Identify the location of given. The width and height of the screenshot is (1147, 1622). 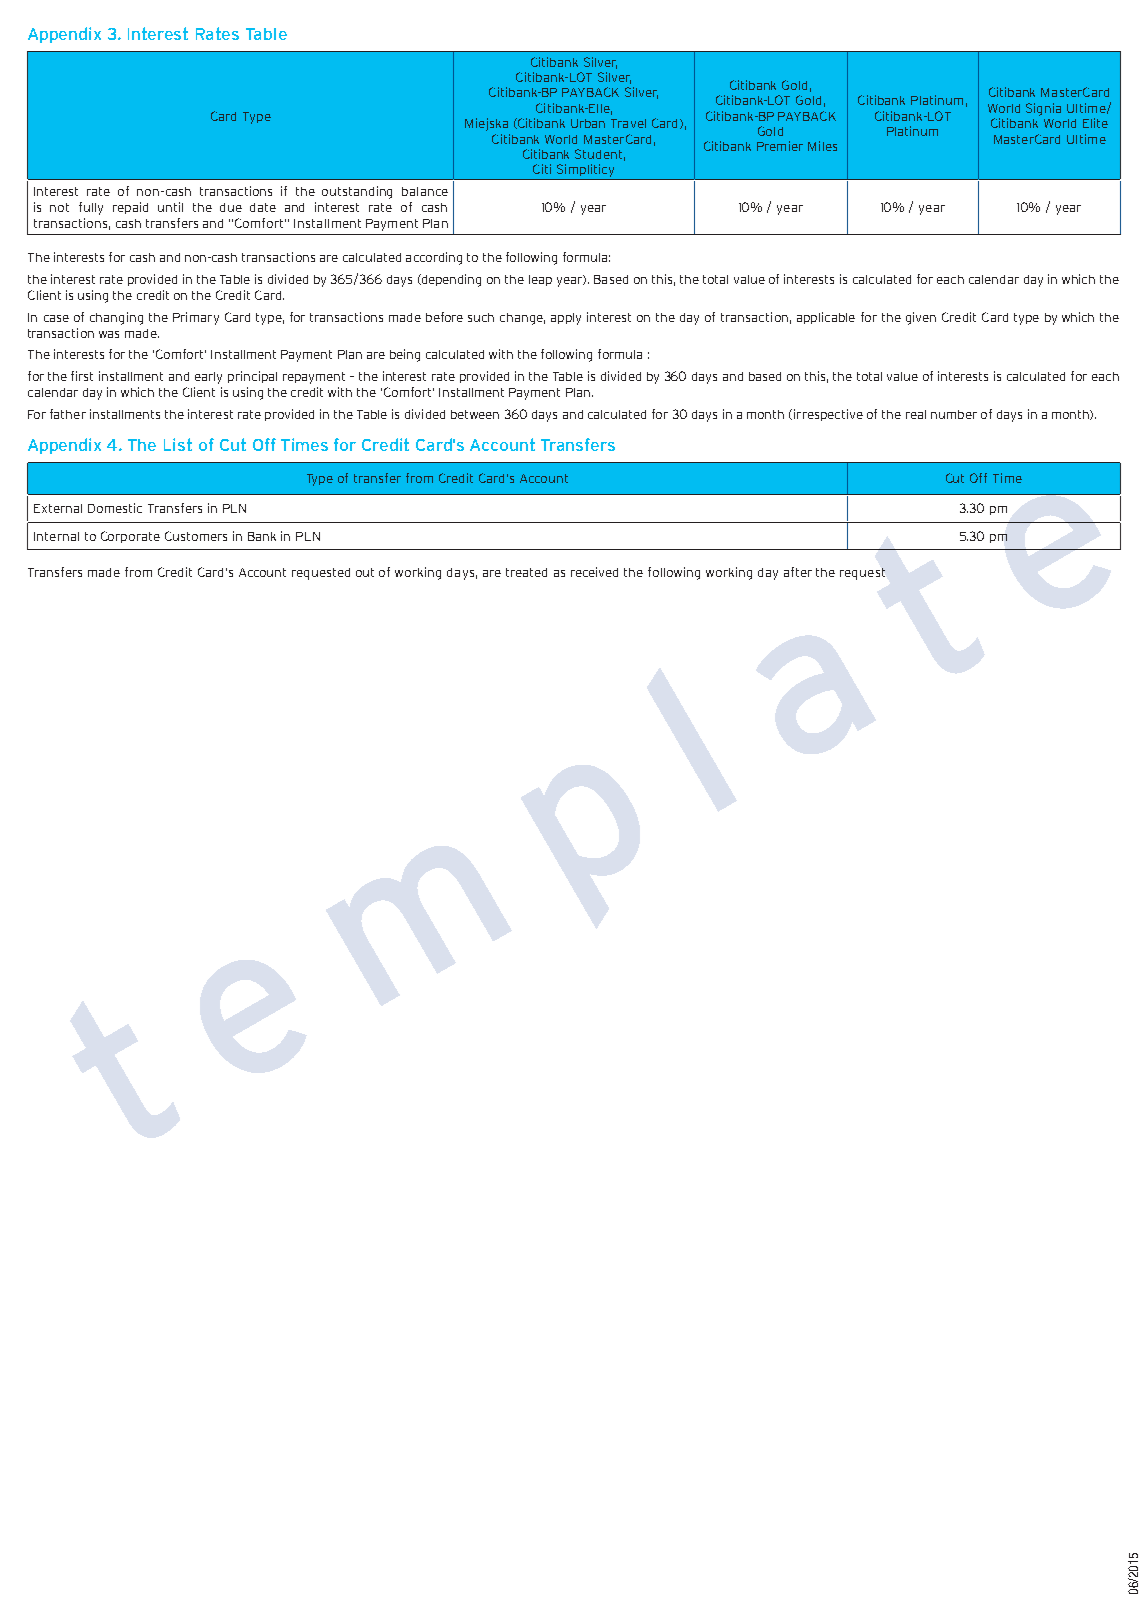
(921, 318).
